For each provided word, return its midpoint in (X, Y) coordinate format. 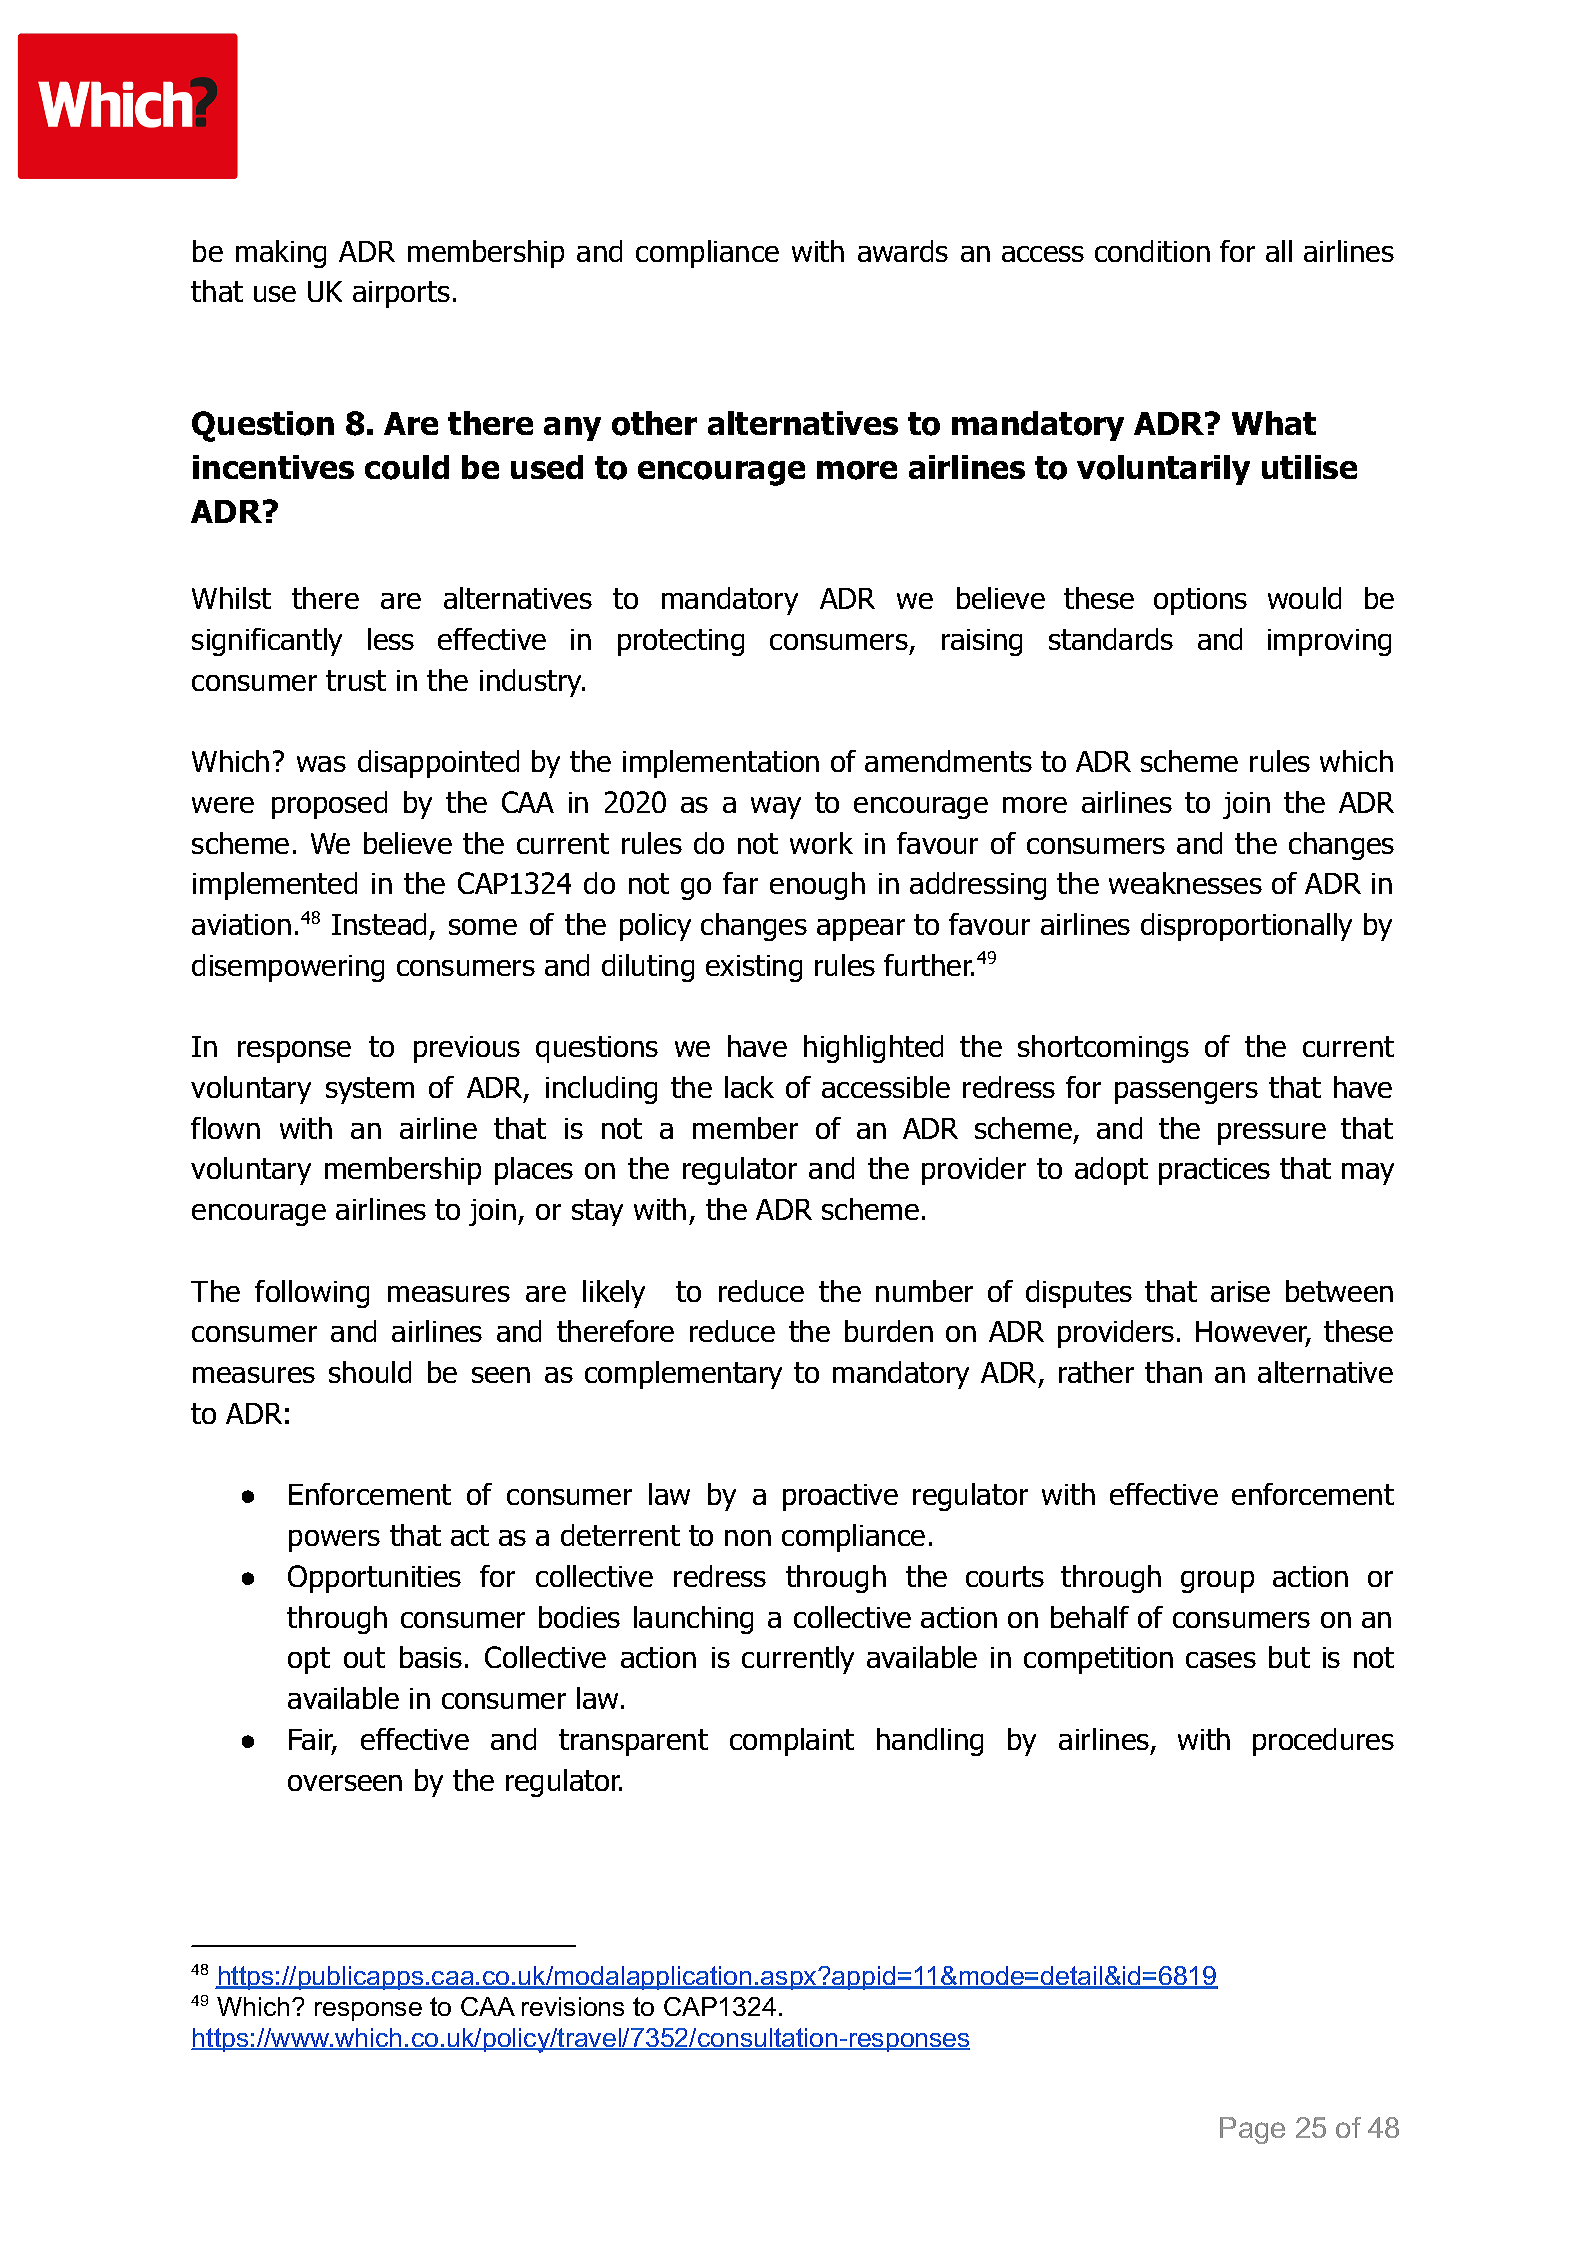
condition (1152, 251)
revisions (573, 2006)
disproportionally (1246, 927)
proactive (840, 1497)
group (1217, 1582)
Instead (379, 924)
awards (903, 251)
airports (401, 294)
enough (817, 886)
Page (1252, 2130)
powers (334, 1541)
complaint (792, 1742)
